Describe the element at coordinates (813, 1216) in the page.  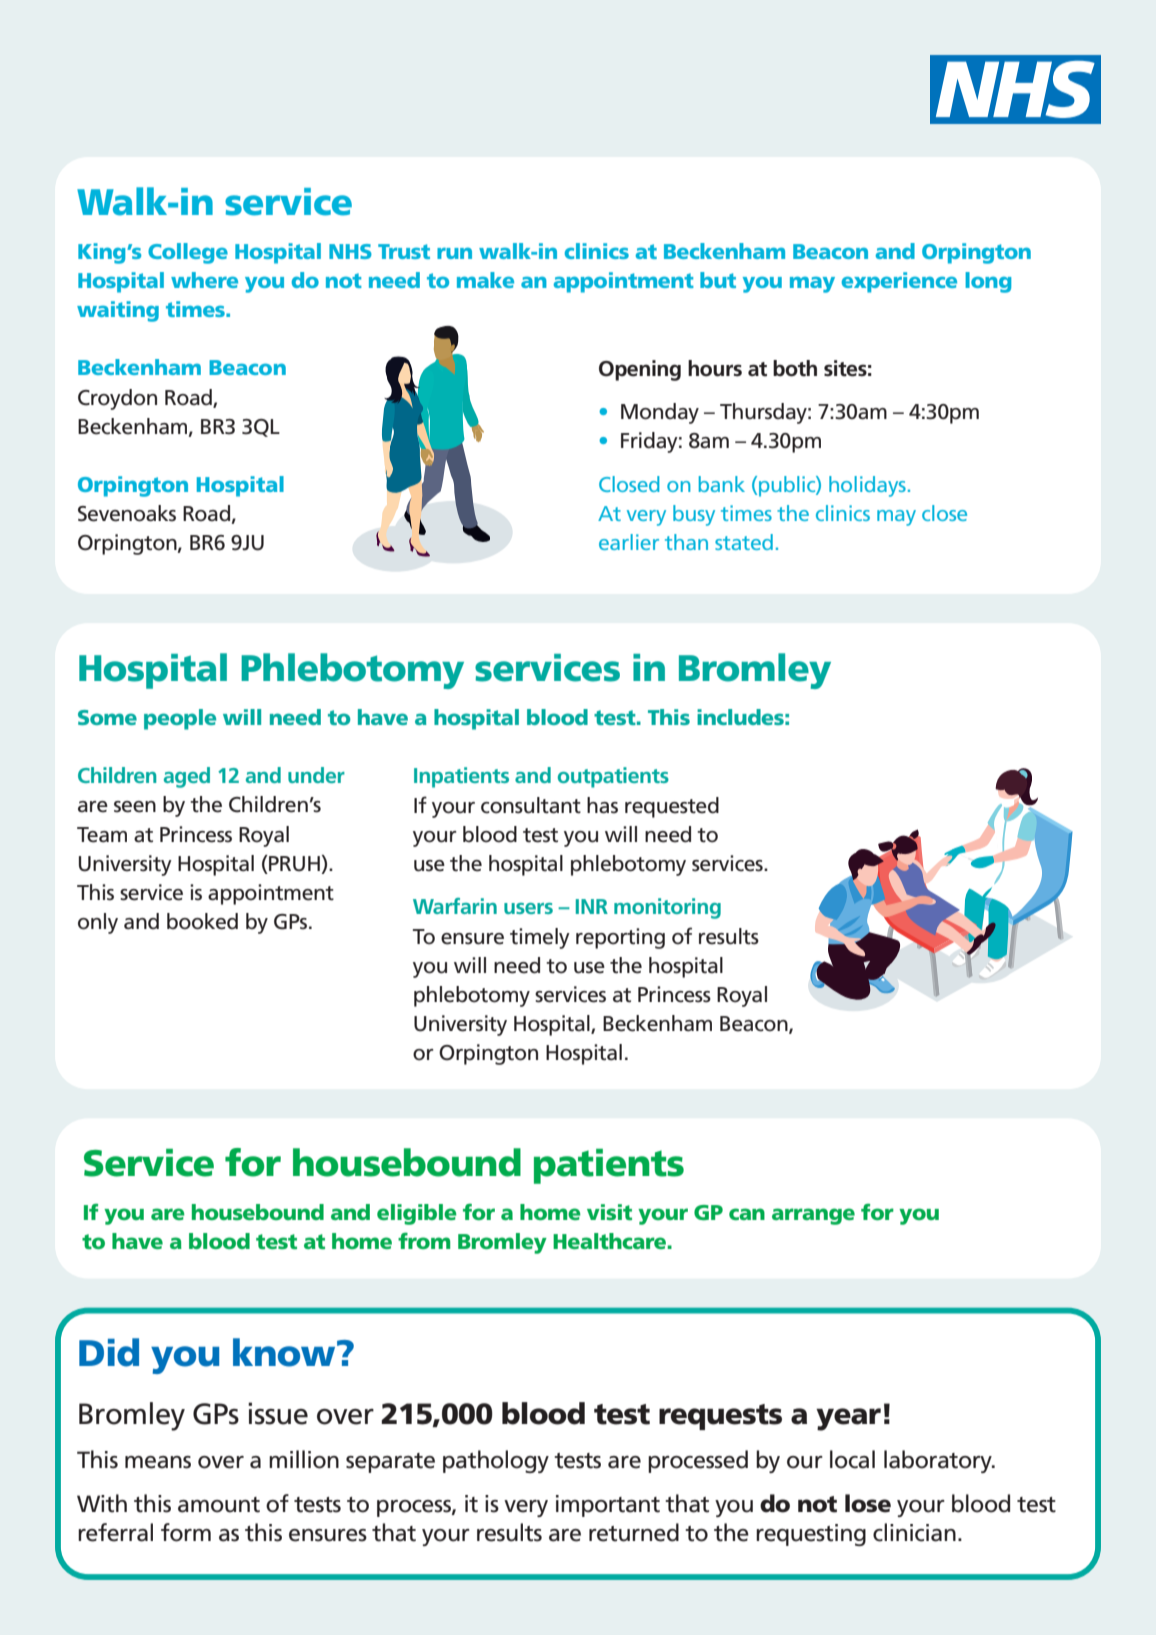
I see `arrange` at that location.
